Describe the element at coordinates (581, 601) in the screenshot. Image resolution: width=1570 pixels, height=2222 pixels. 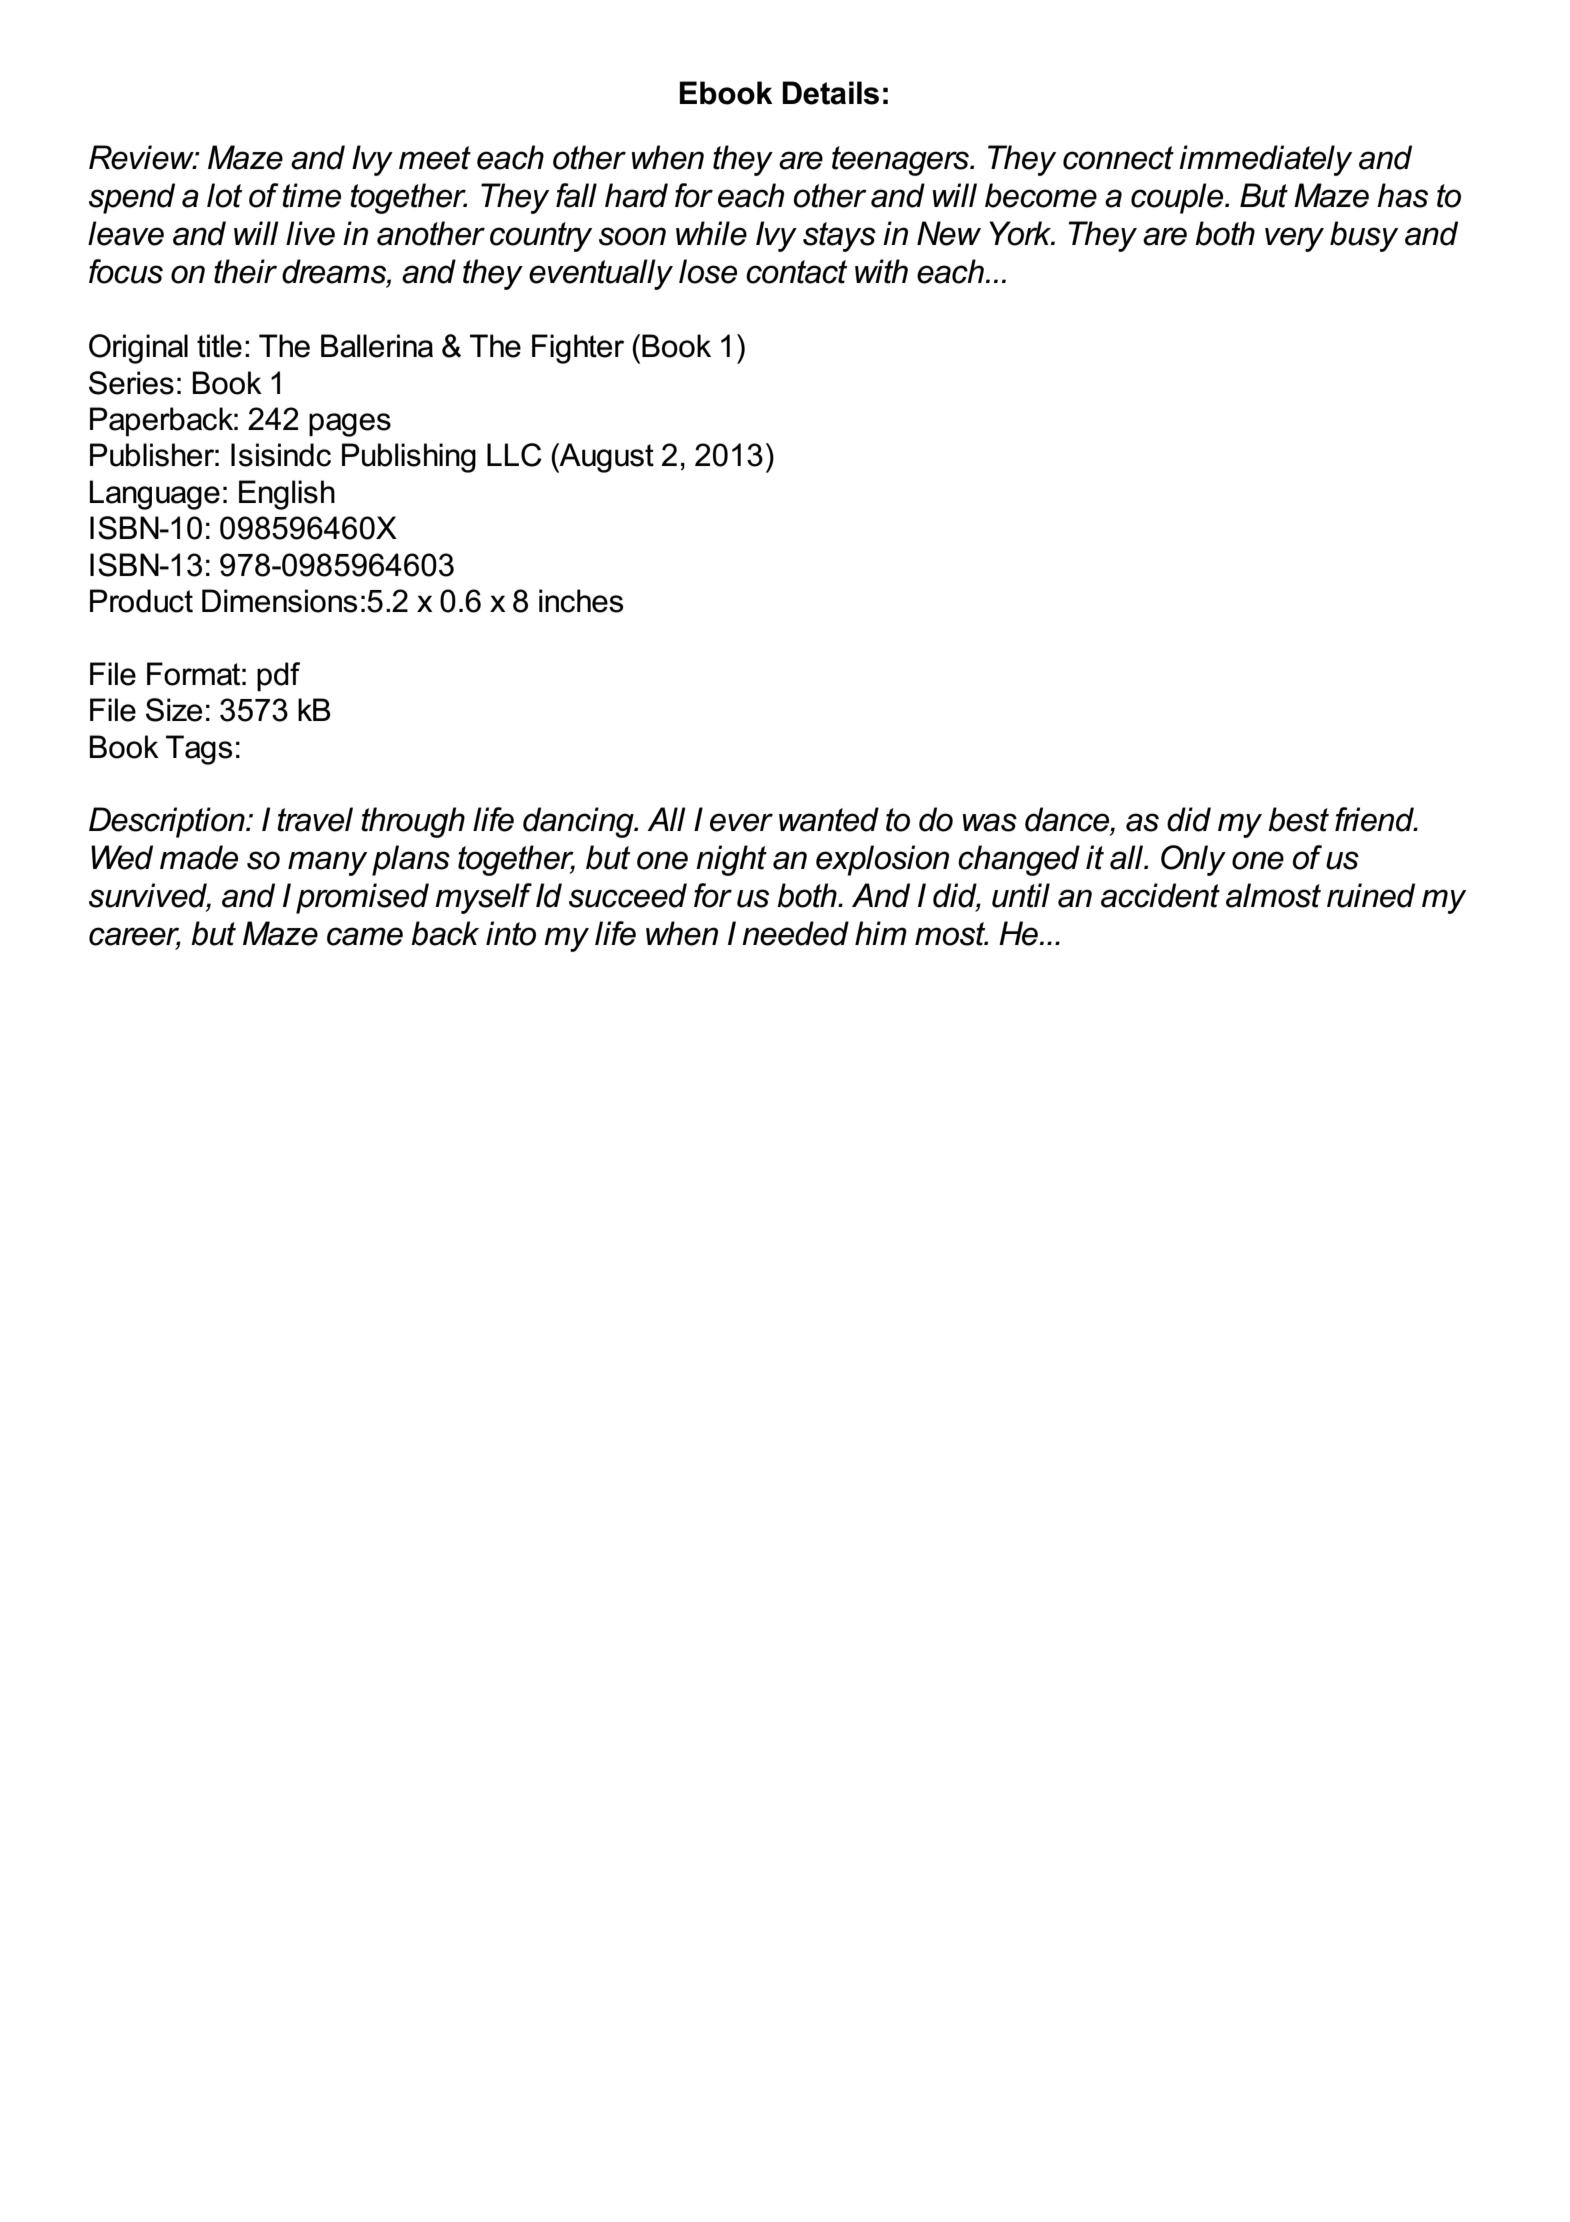
I see `inches` at that location.
